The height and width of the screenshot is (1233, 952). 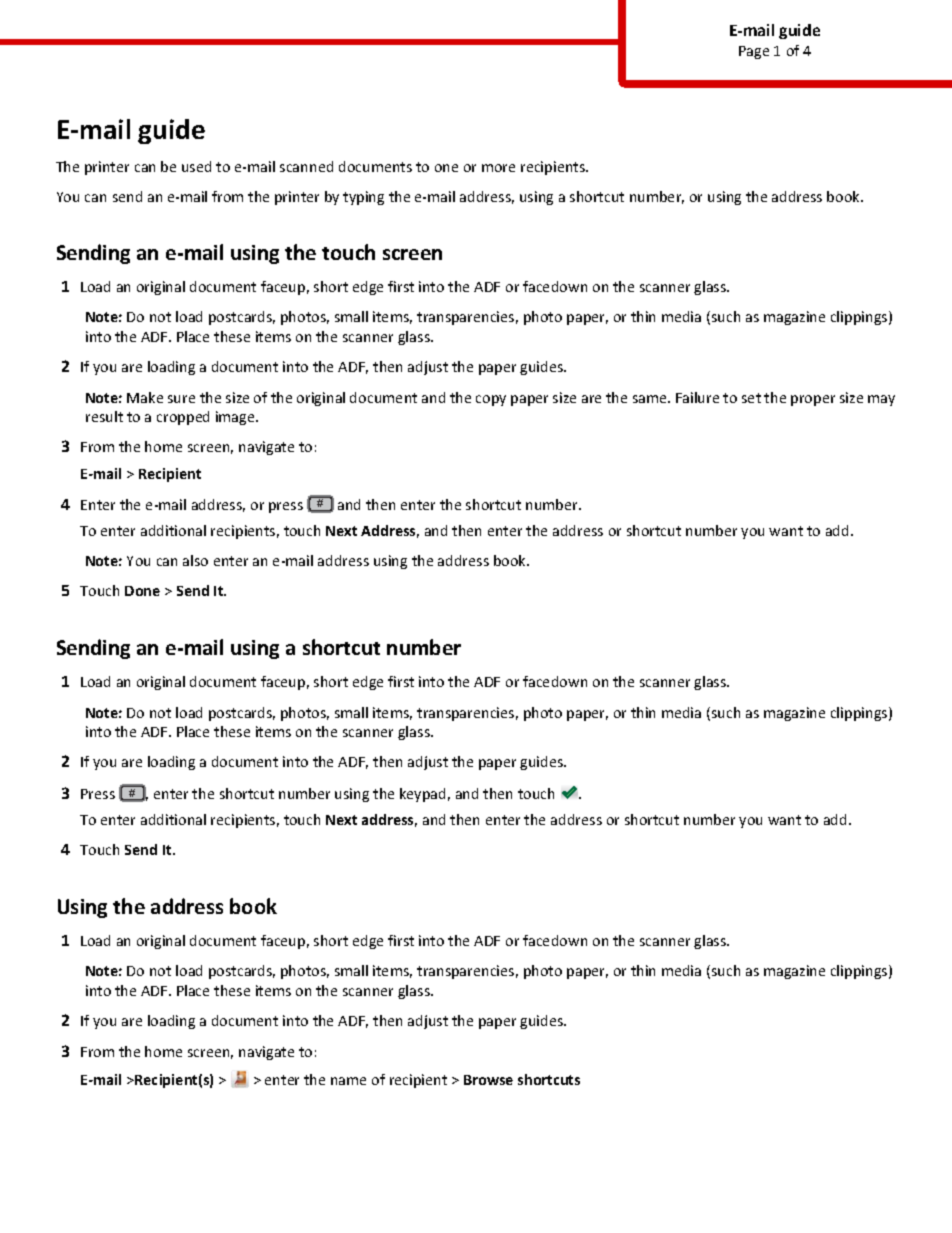 I want to click on used, so click(x=196, y=166).
